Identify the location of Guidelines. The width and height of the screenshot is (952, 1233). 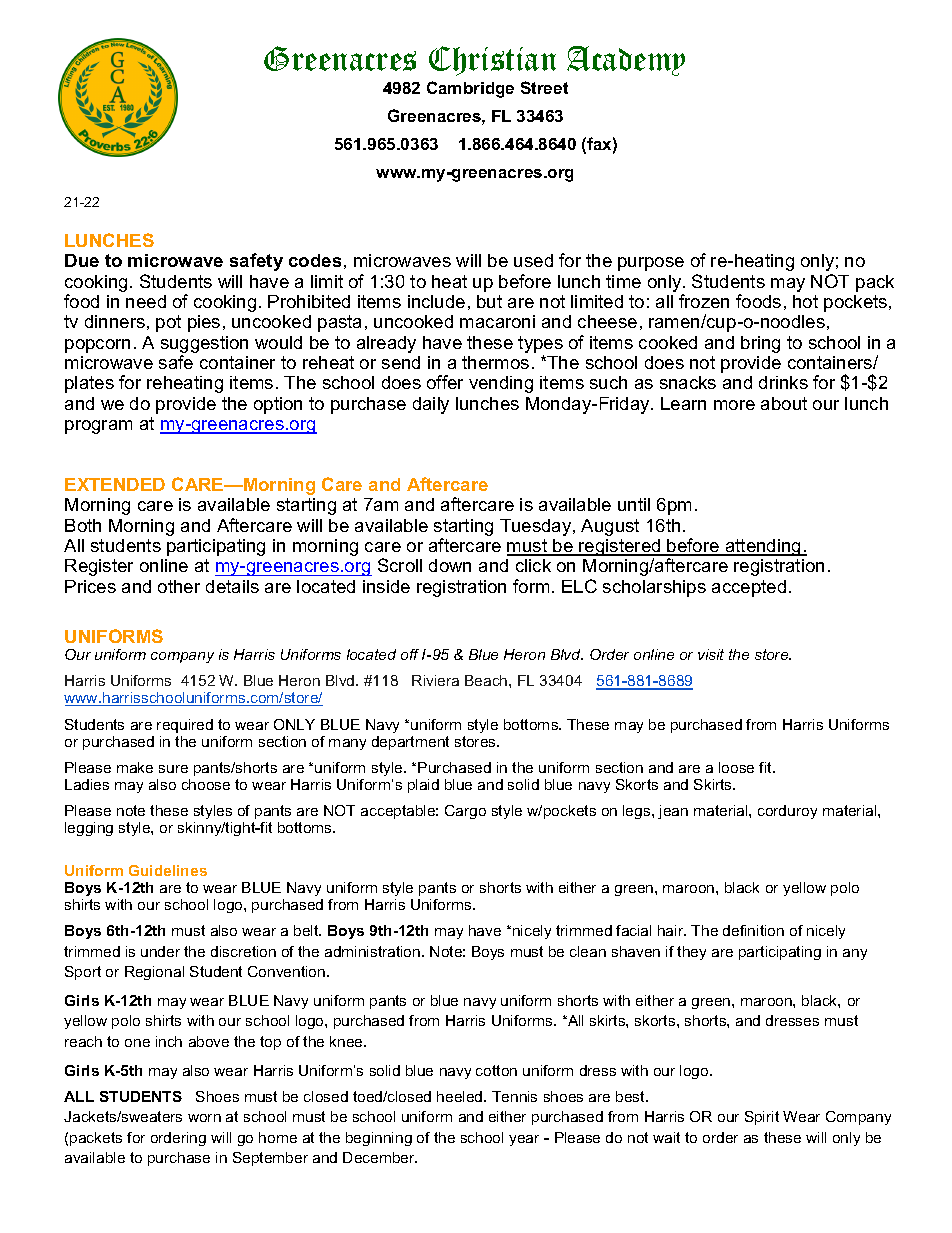
(168, 870).
